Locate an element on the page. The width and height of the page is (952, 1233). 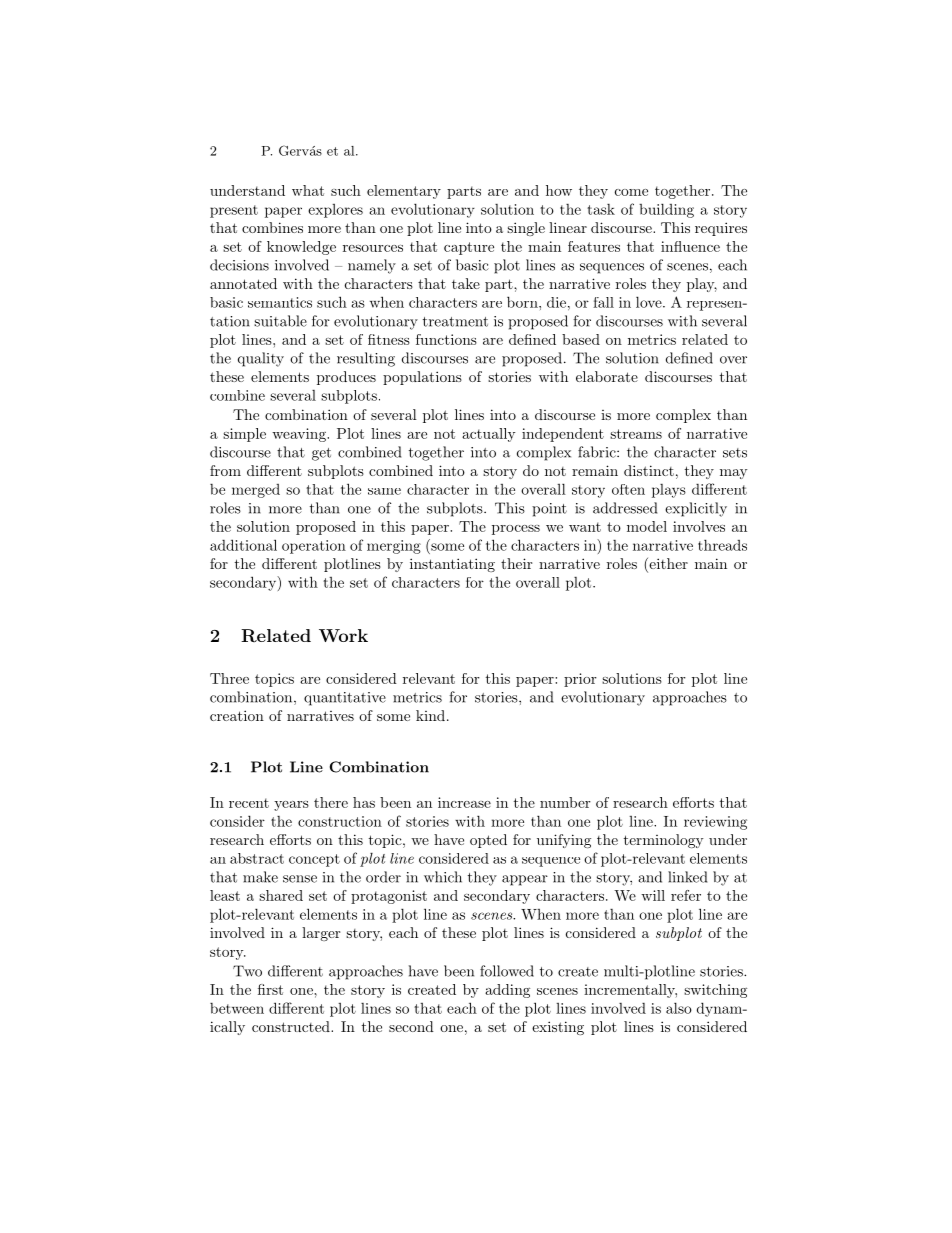
building is located at coordinates (666, 210).
